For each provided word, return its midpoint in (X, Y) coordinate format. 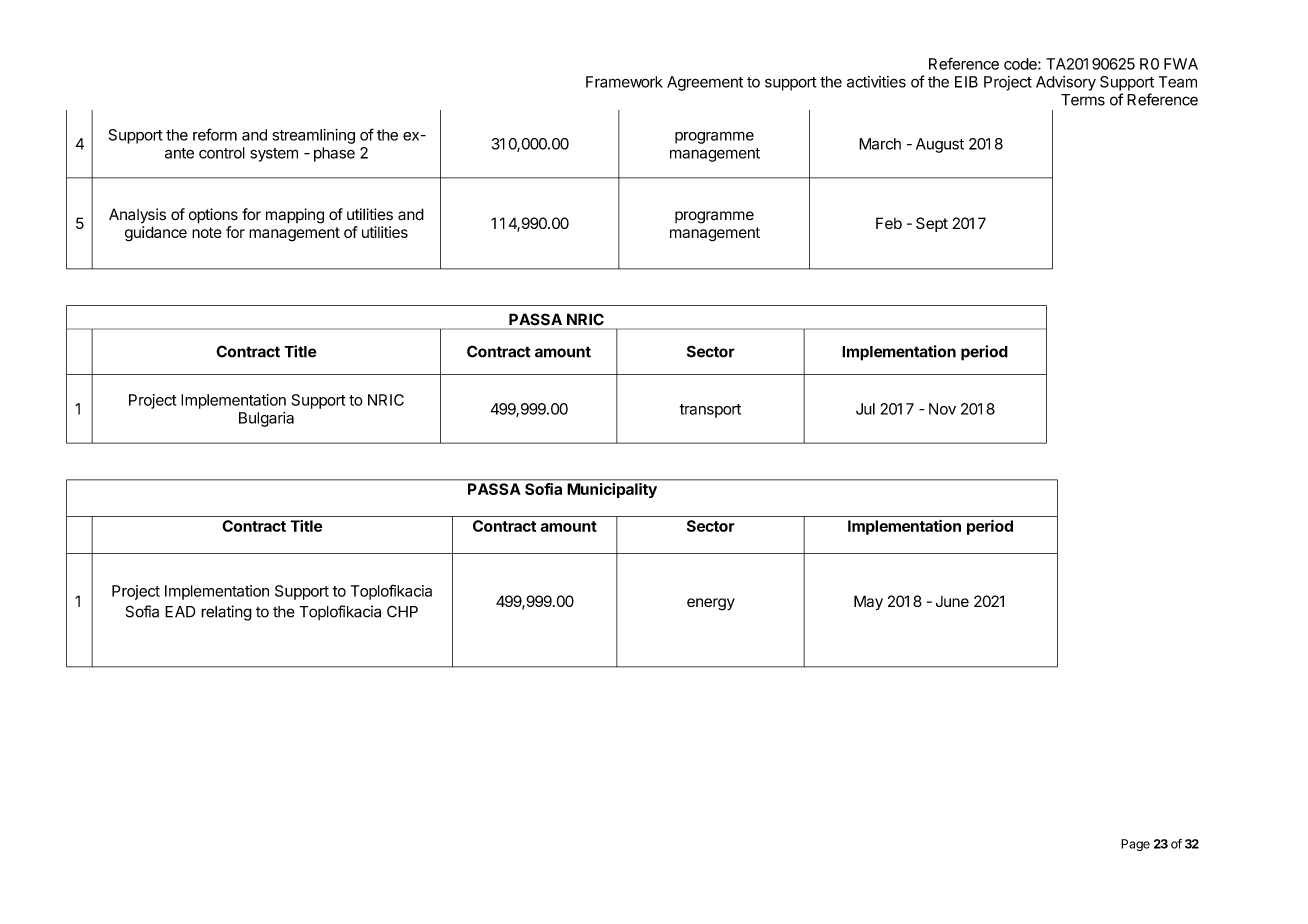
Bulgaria (266, 419)
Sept (932, 224)
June (952, 601)
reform (215, 134)
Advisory (1066, 83)
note (207, 232)
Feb (889, 223)
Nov (942, 409)
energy (711, 604)
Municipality (612, 490)
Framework (624, 82)
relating (226, 613)
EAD (180, 612)
